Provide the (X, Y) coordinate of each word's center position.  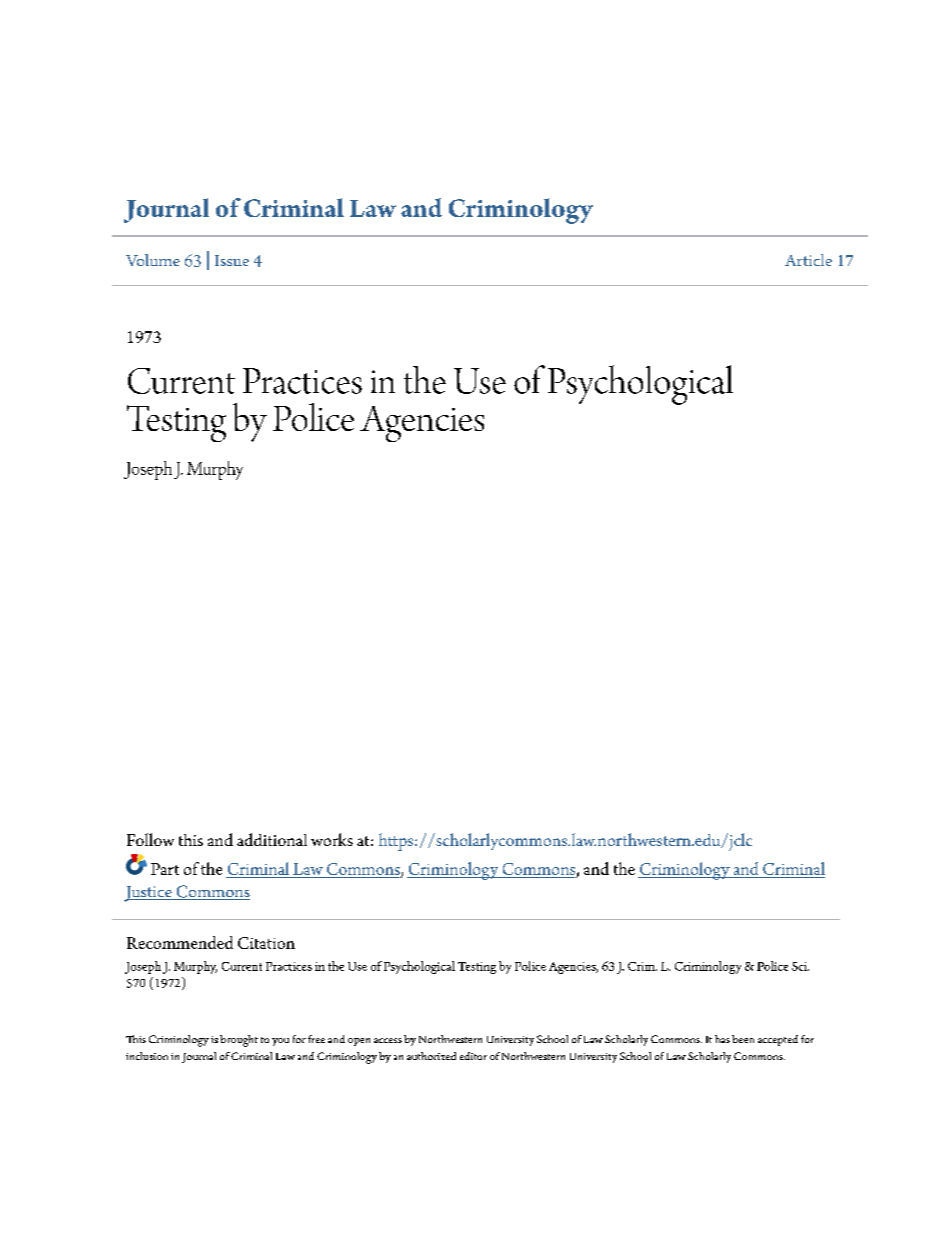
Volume (153, 260)
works (332, 839)
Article (808, 260)
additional (272, 839)
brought (239, 1041)
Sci (800, 966)
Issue (232, 260)
